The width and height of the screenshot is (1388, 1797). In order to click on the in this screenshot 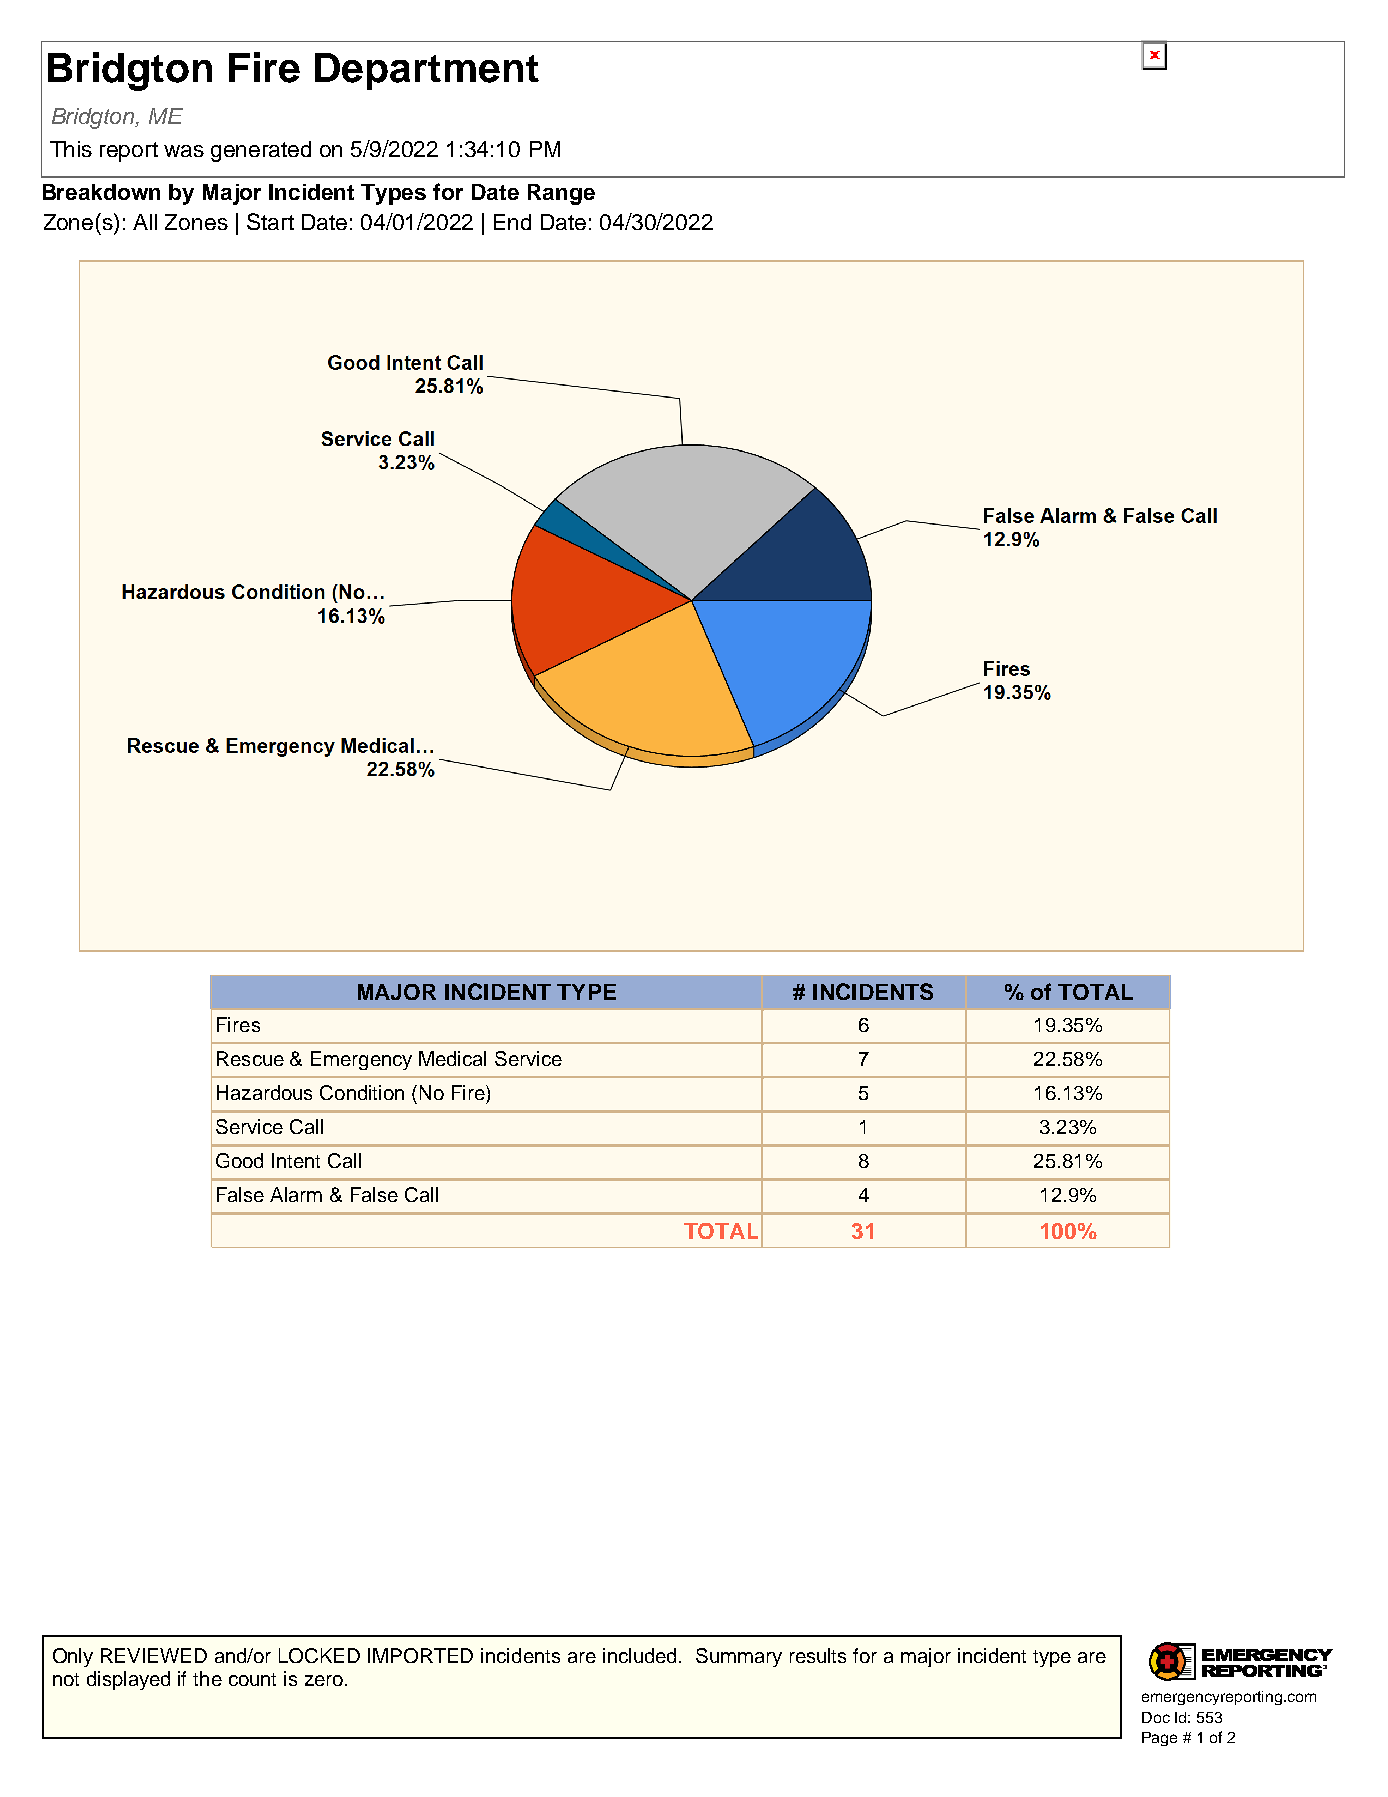, I will do `click(207, 1678)`.
